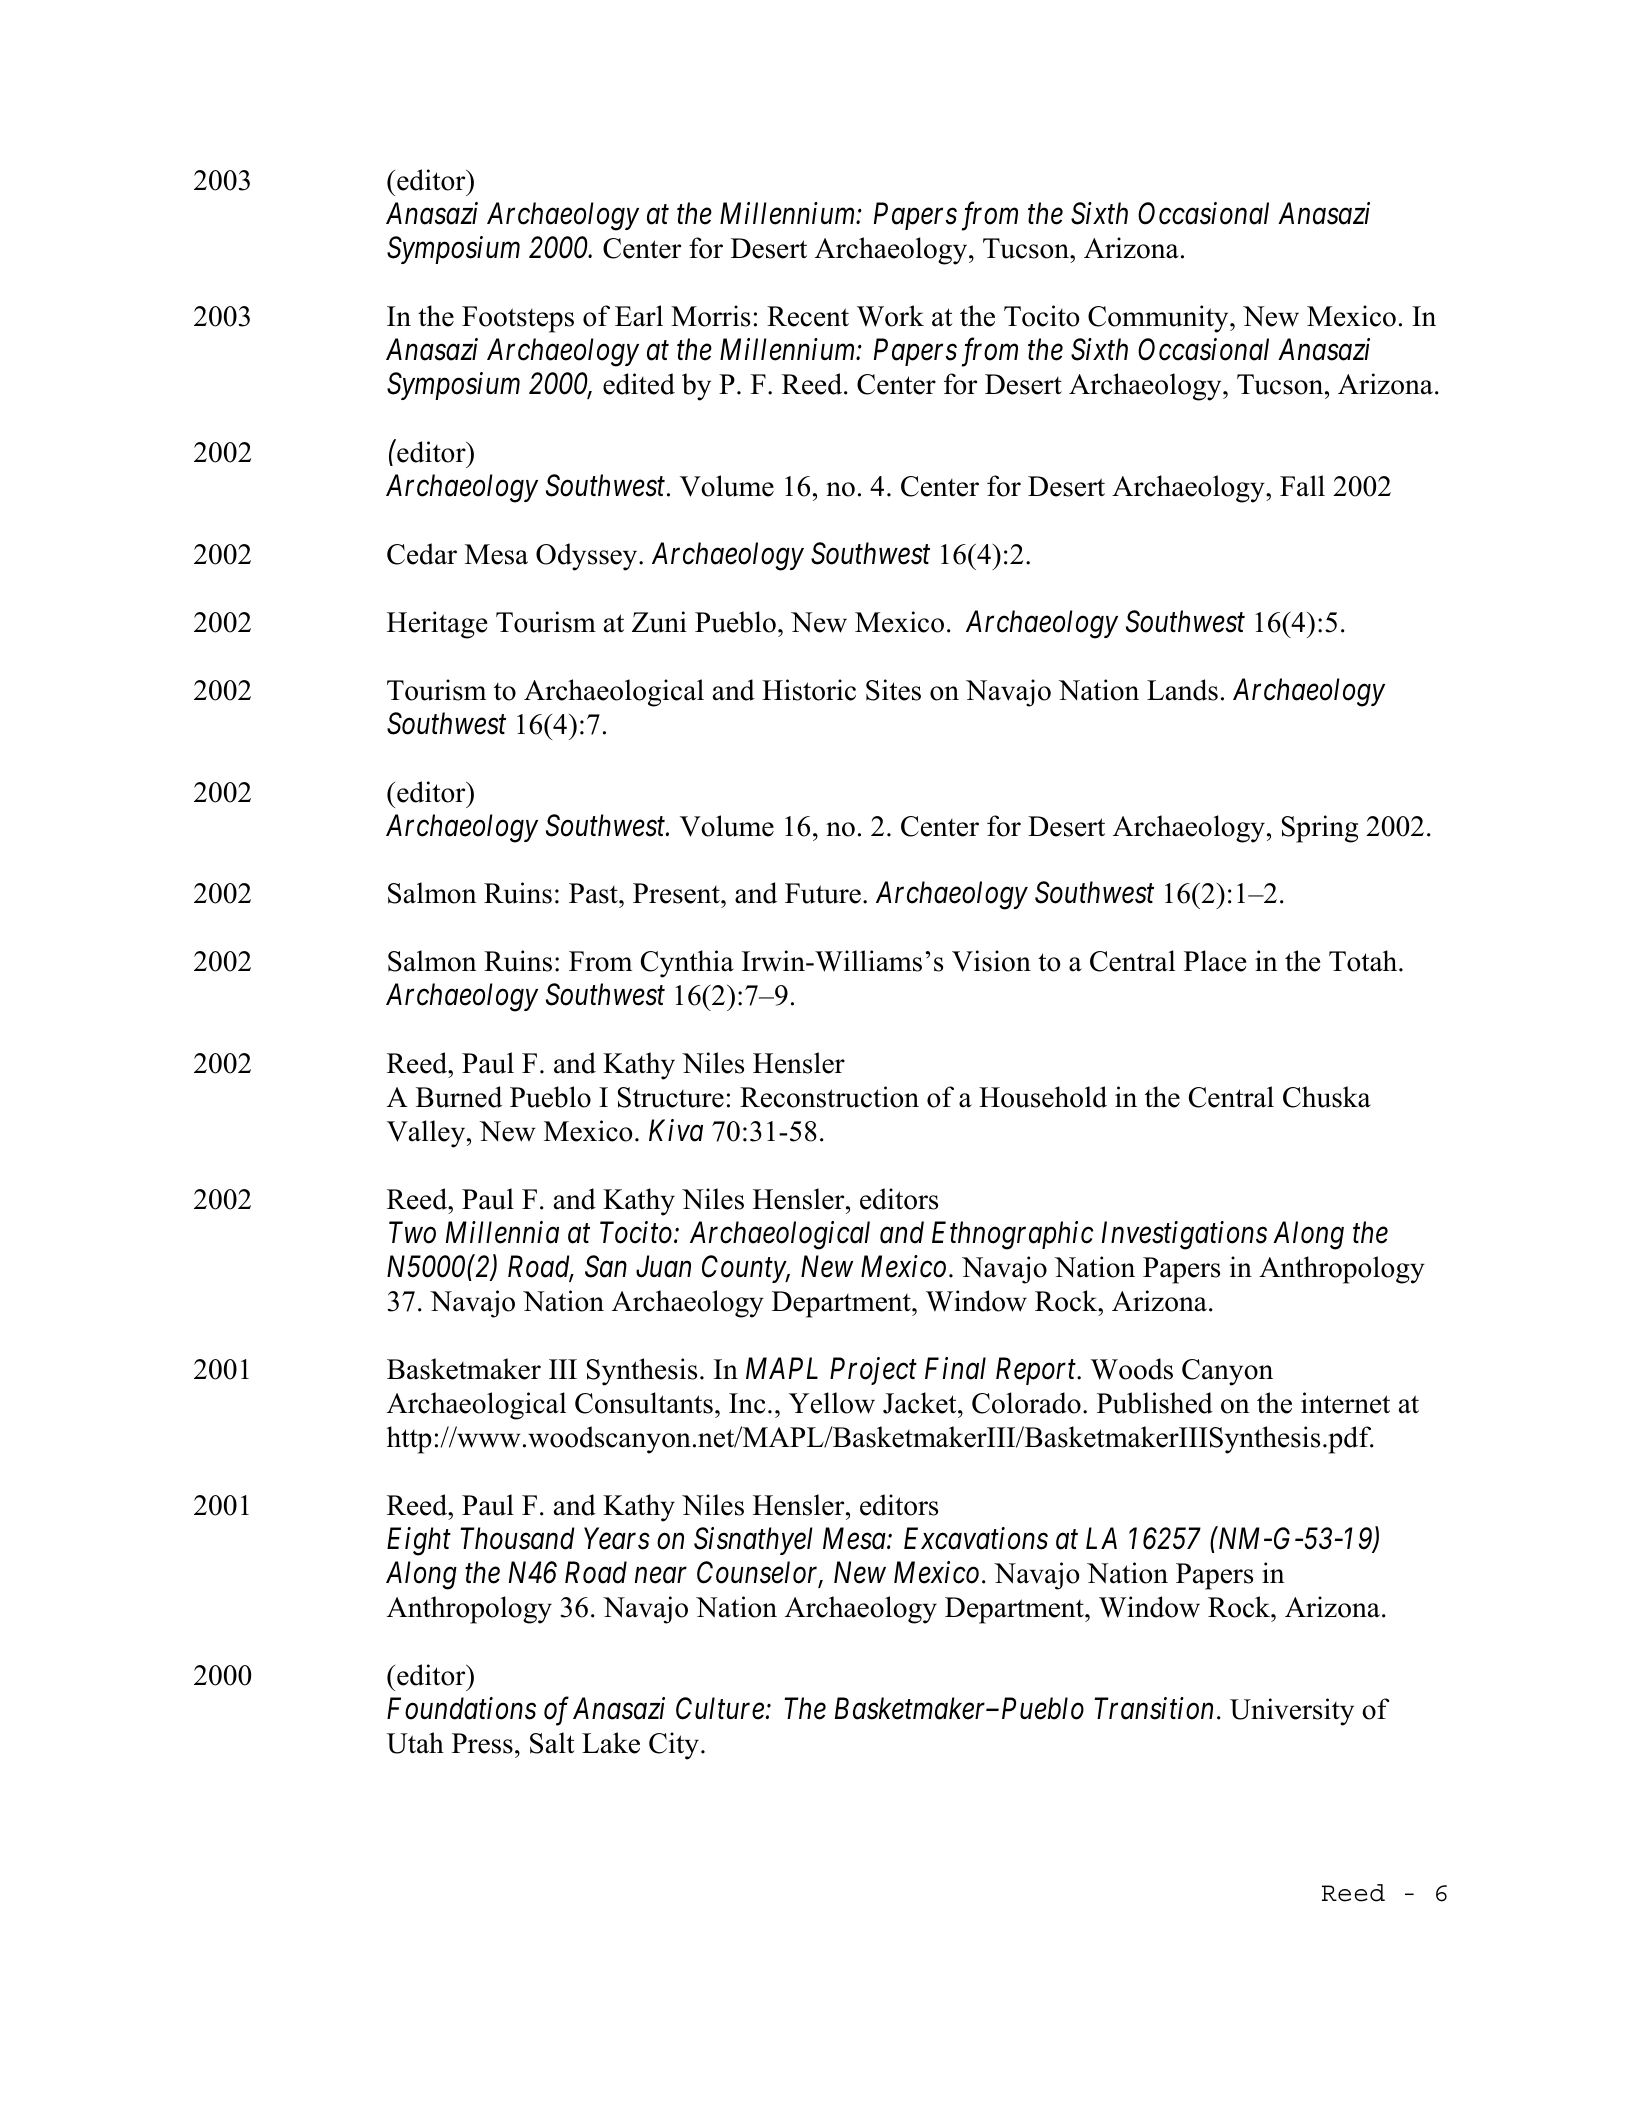 The image size is (1643, 2127). Describe the element at coordinates (1320, 829) in the document. I see `Spring` at that location.
